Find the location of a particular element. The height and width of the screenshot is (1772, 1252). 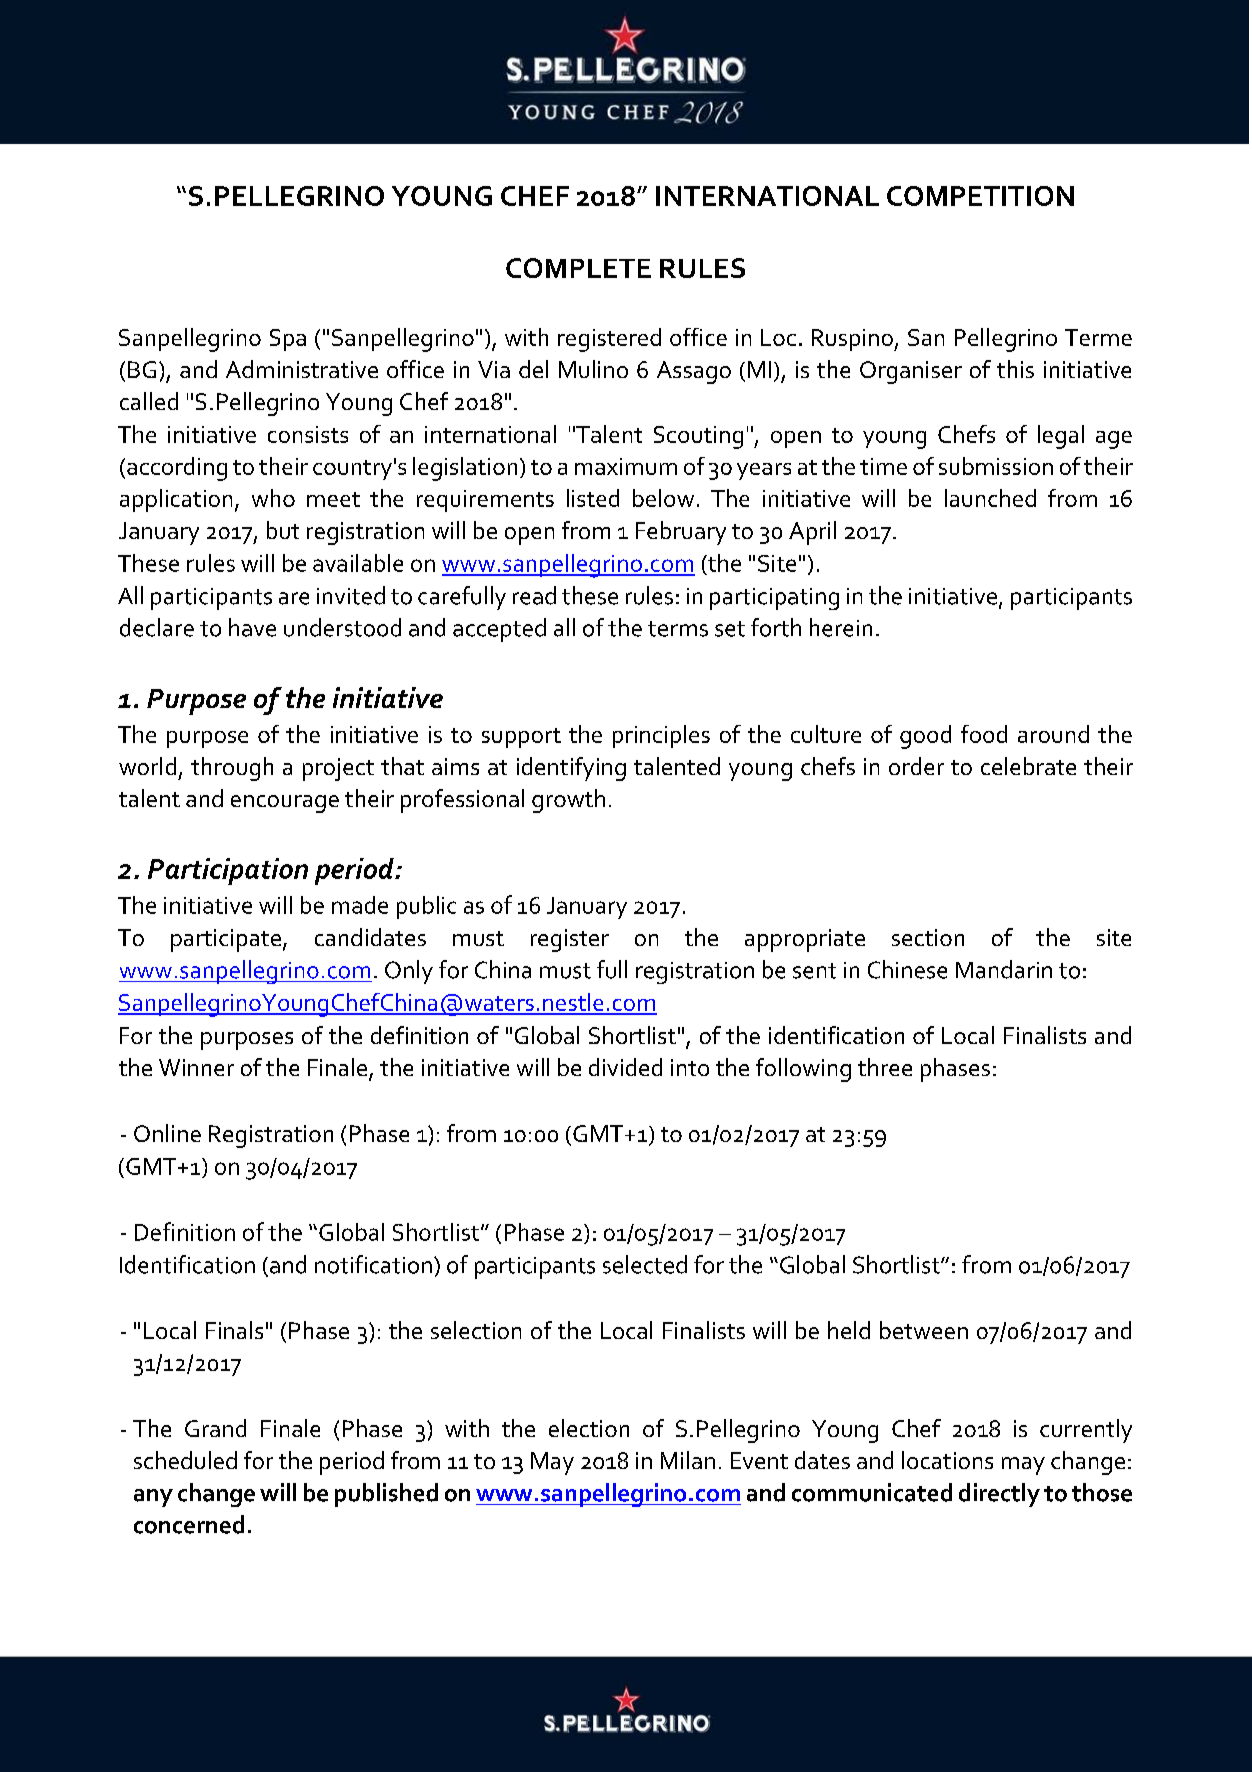

three is located at coordinates (885, 1067).
